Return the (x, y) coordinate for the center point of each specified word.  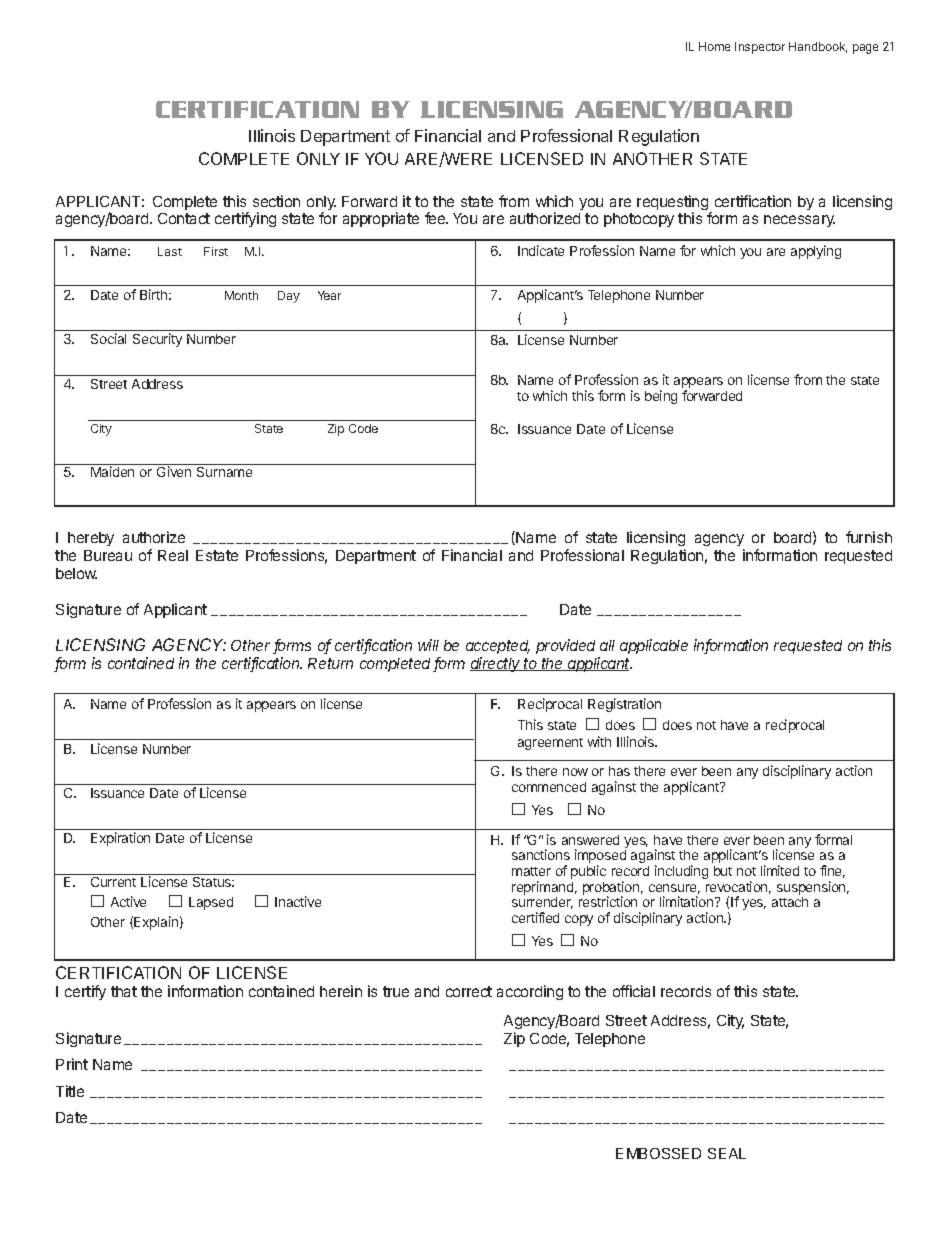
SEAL (727, 1153)
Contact (184, 218)
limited (780, 870)
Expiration (120, 839)
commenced (549, 787)
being (661, 397)
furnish (869, 537)
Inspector (760, 48)
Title (70, 1091)
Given (174, 471)
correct (469, 991)
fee (436, 218)
